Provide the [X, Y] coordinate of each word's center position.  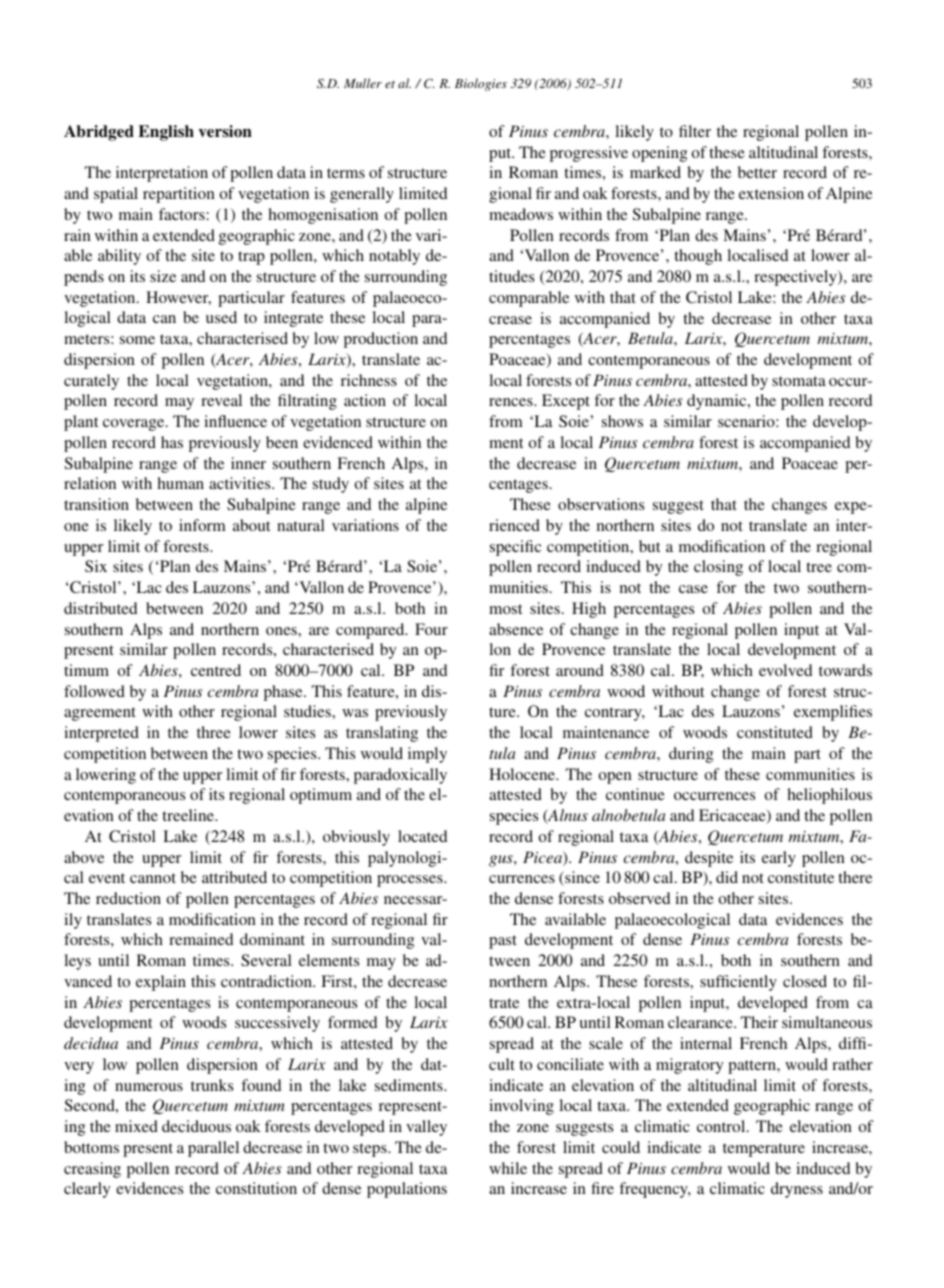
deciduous [196, 1126]
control [722, 1126]
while [508, 1168]
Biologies [481, 84]
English [166, 133]
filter [695, 131]
